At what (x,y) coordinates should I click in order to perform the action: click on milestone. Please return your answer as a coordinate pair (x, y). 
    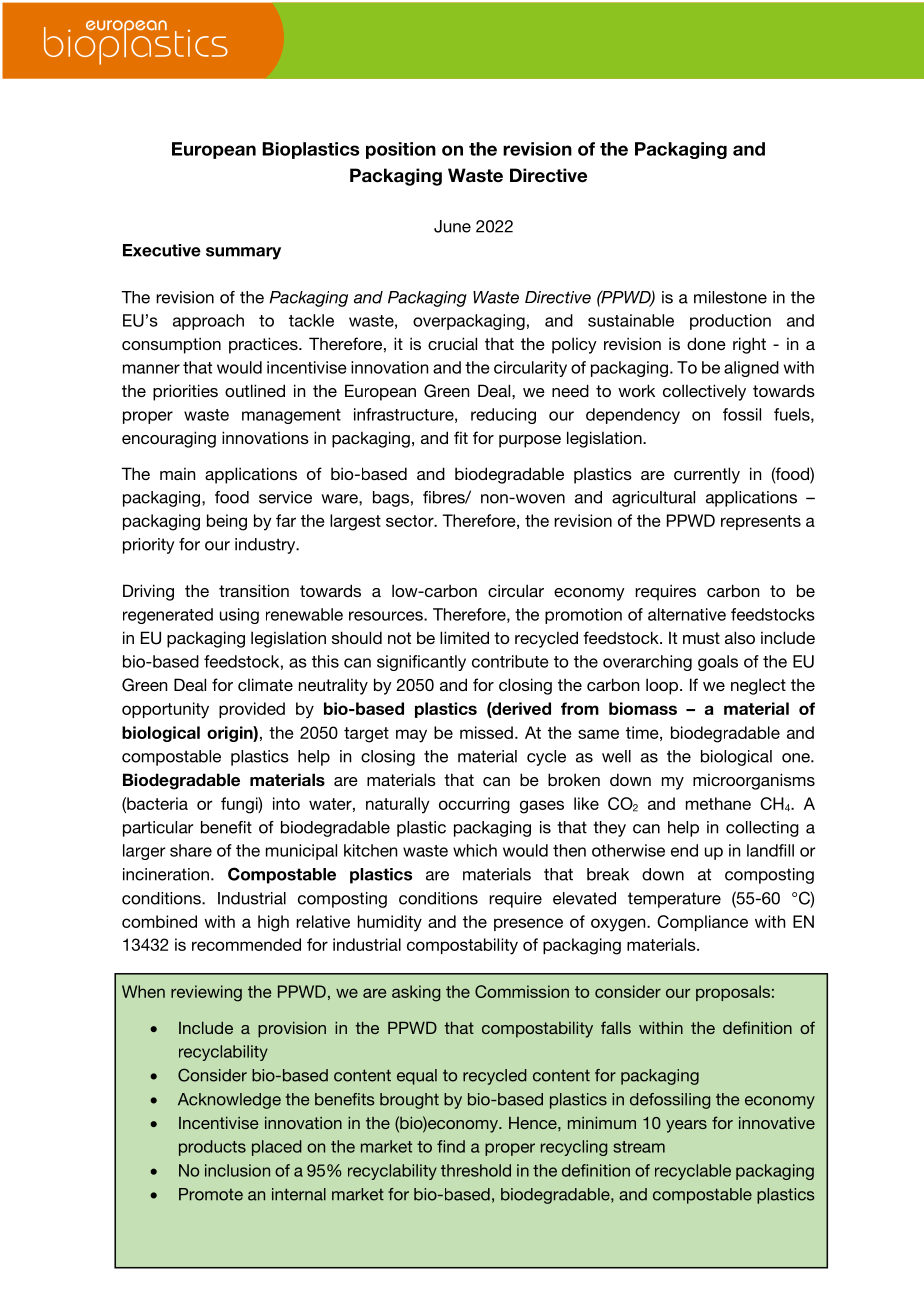
    Looking at the image, I should click on (730, 297).
